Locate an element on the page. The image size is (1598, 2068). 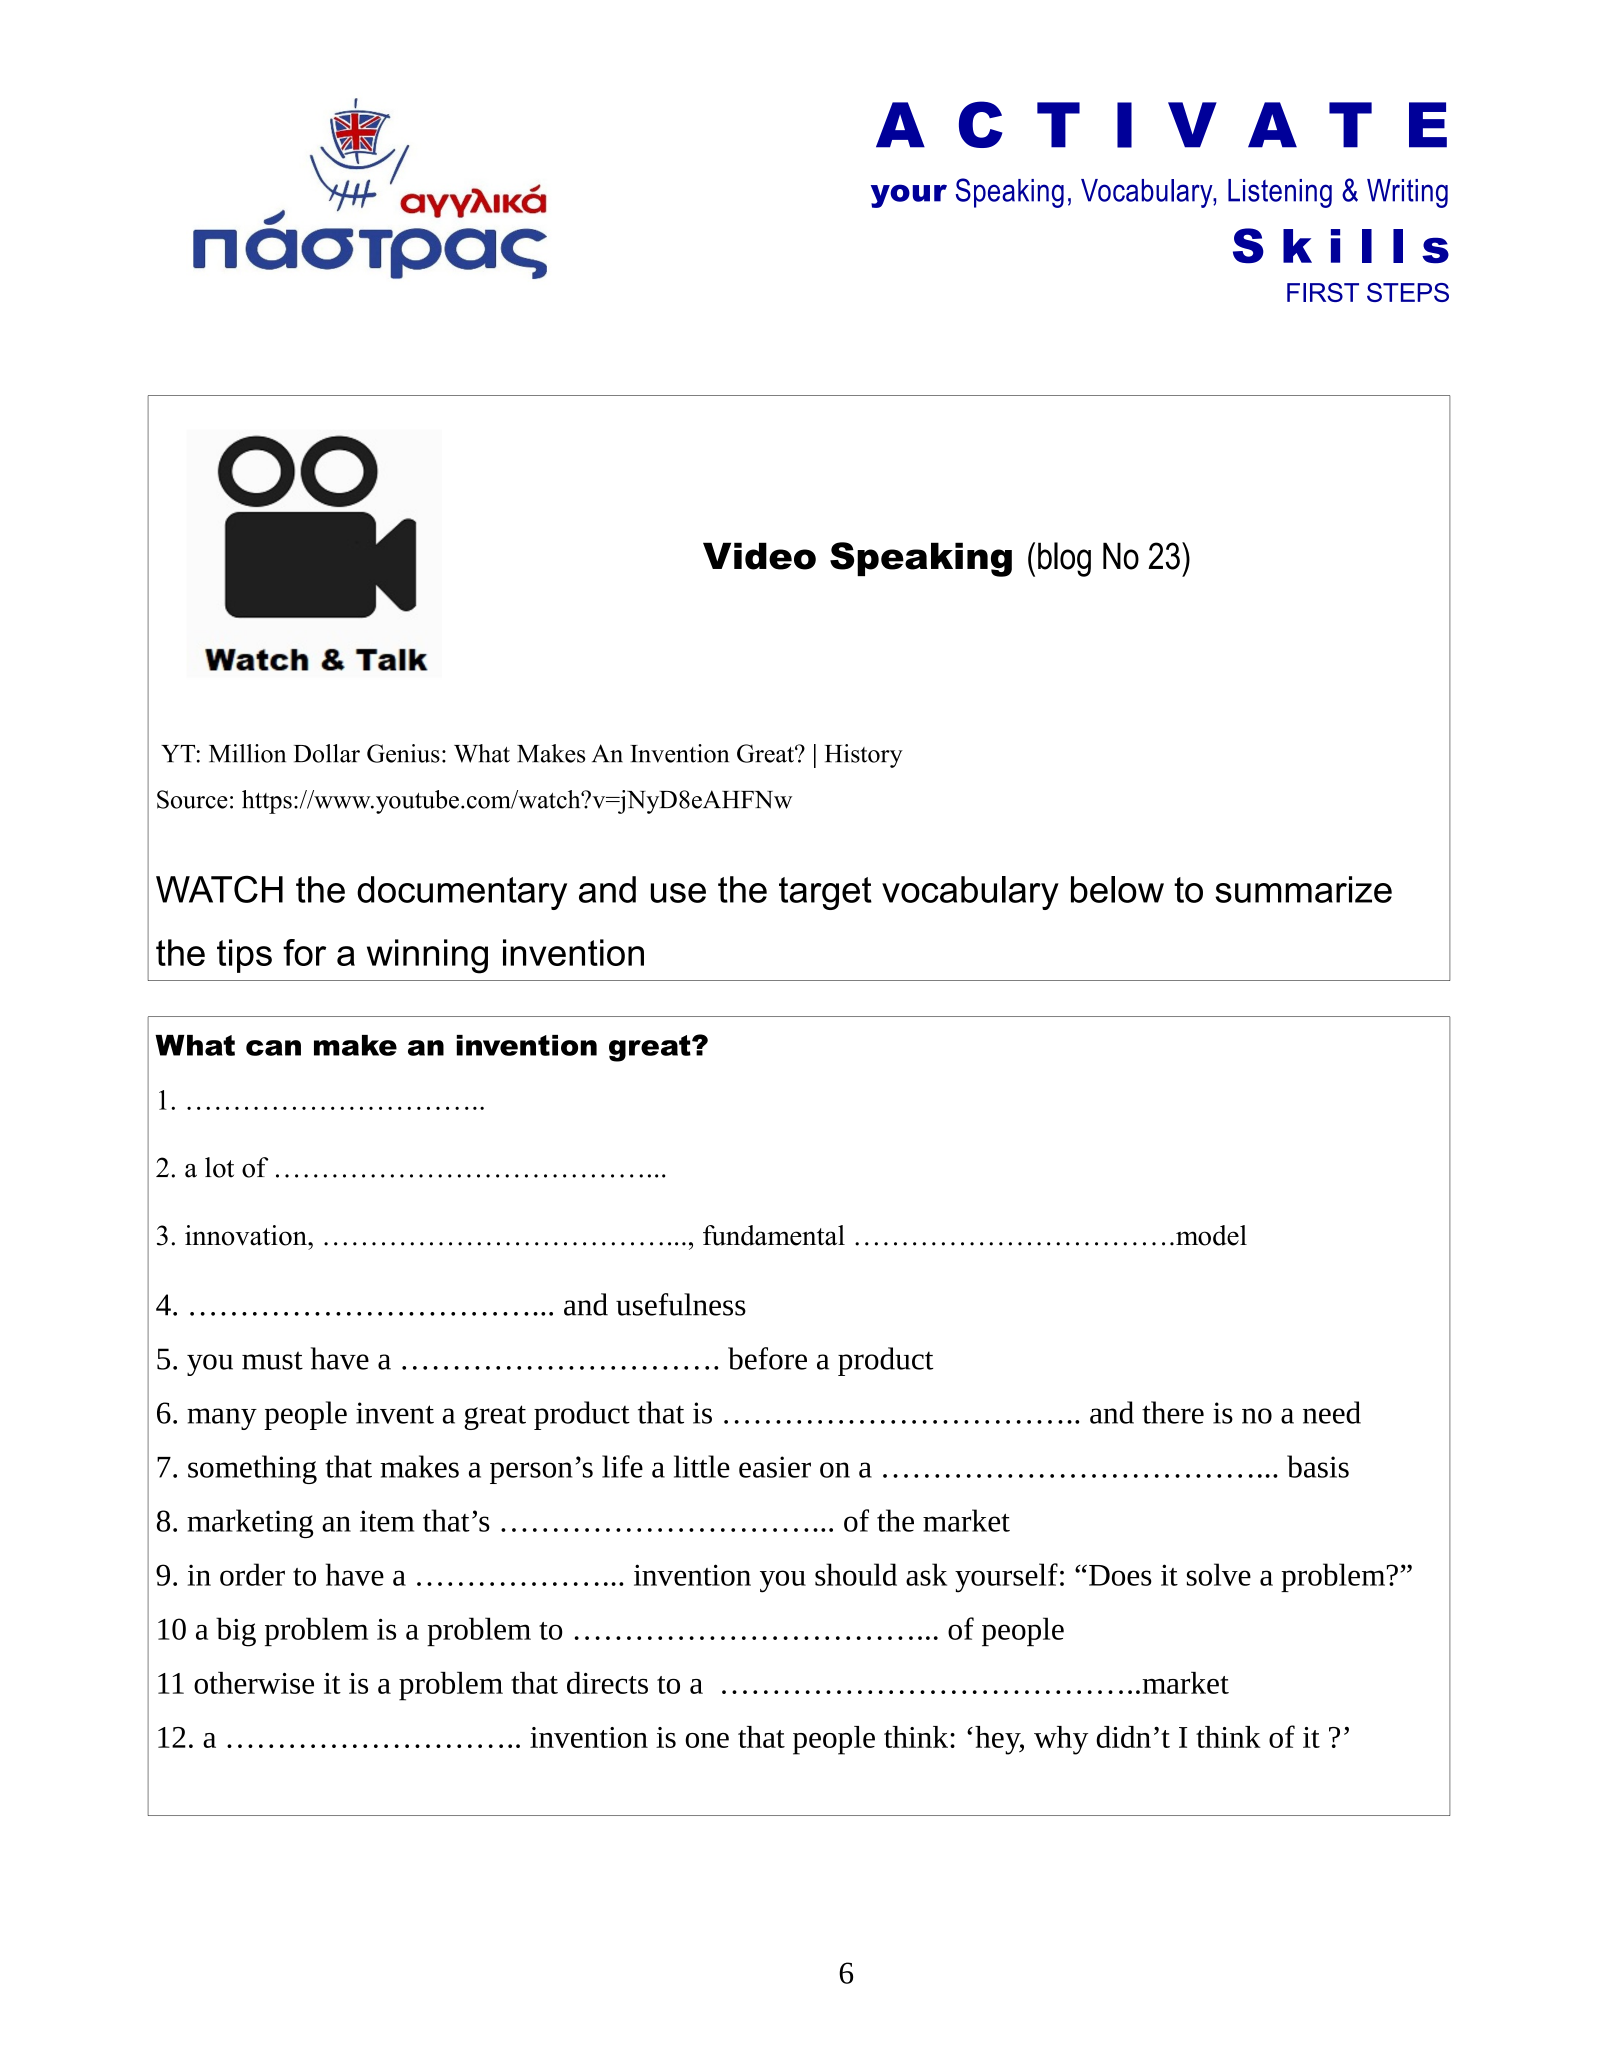
otherwise is located at coordinates (254, 1683).
